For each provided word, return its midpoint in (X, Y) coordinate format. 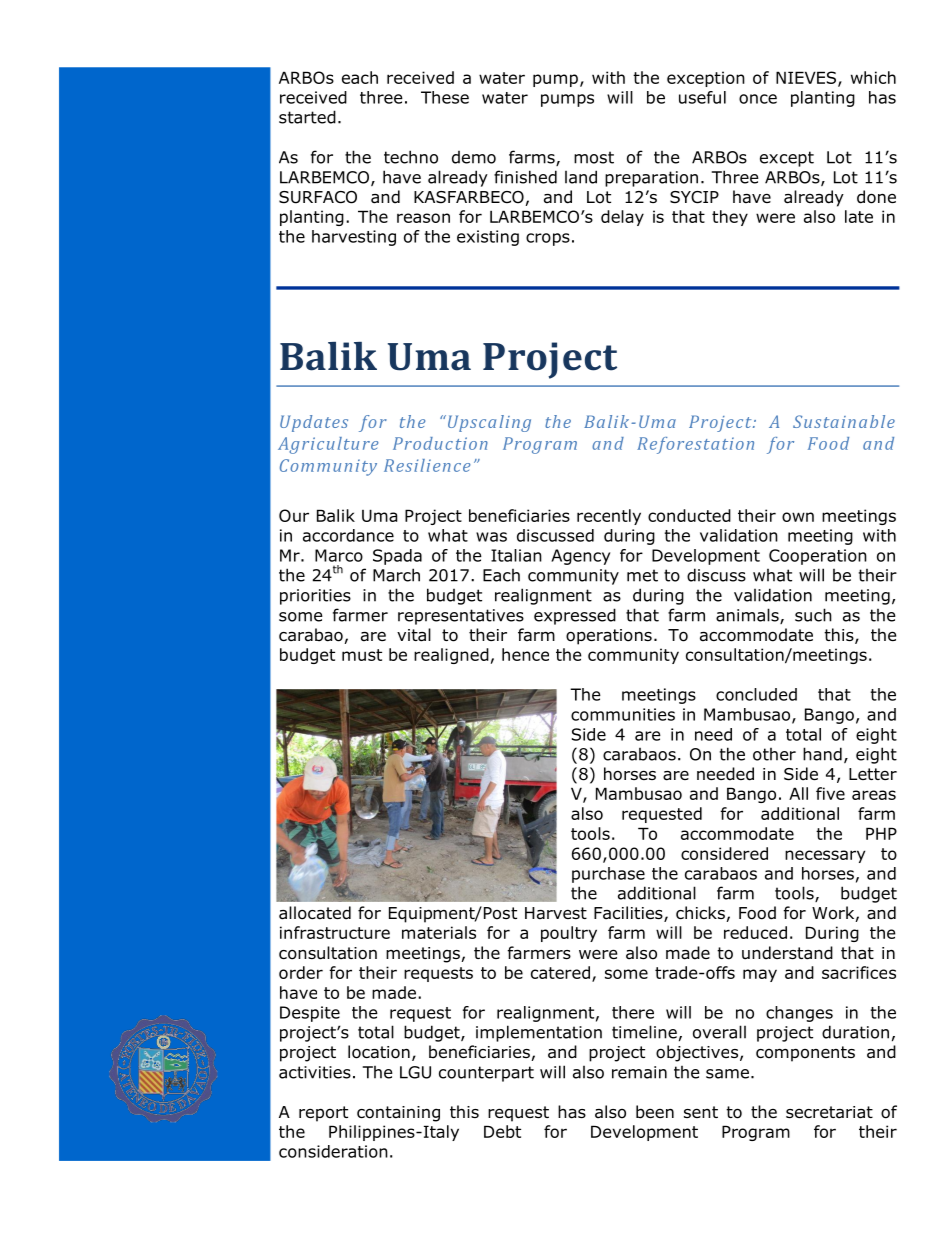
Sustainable (844, 421)
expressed (575, 616)
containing (398, 1114)
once (758, 99)
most (594, 157)
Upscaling (488, 423)
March (396, 575)
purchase (608, 875)
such (813, 615)
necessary (825, 856)
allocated (315, 913)
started (307, 117)
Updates (314, 423)
